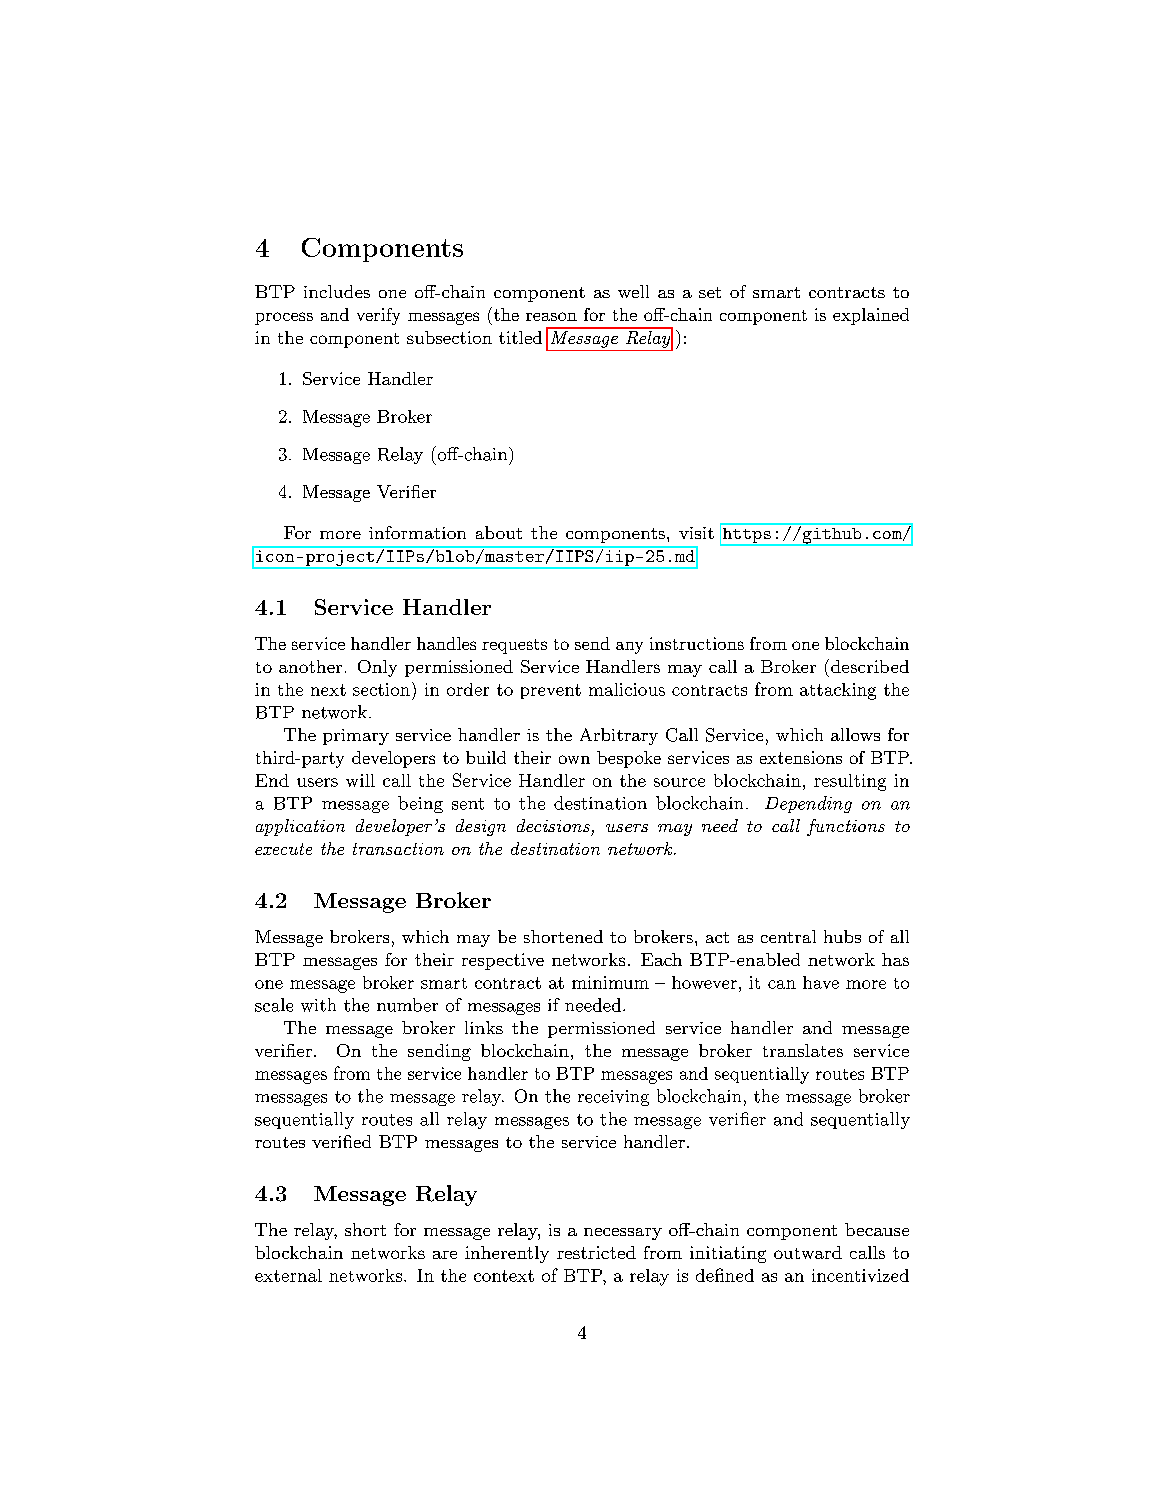  I want to click on own, so click(574, 759).
